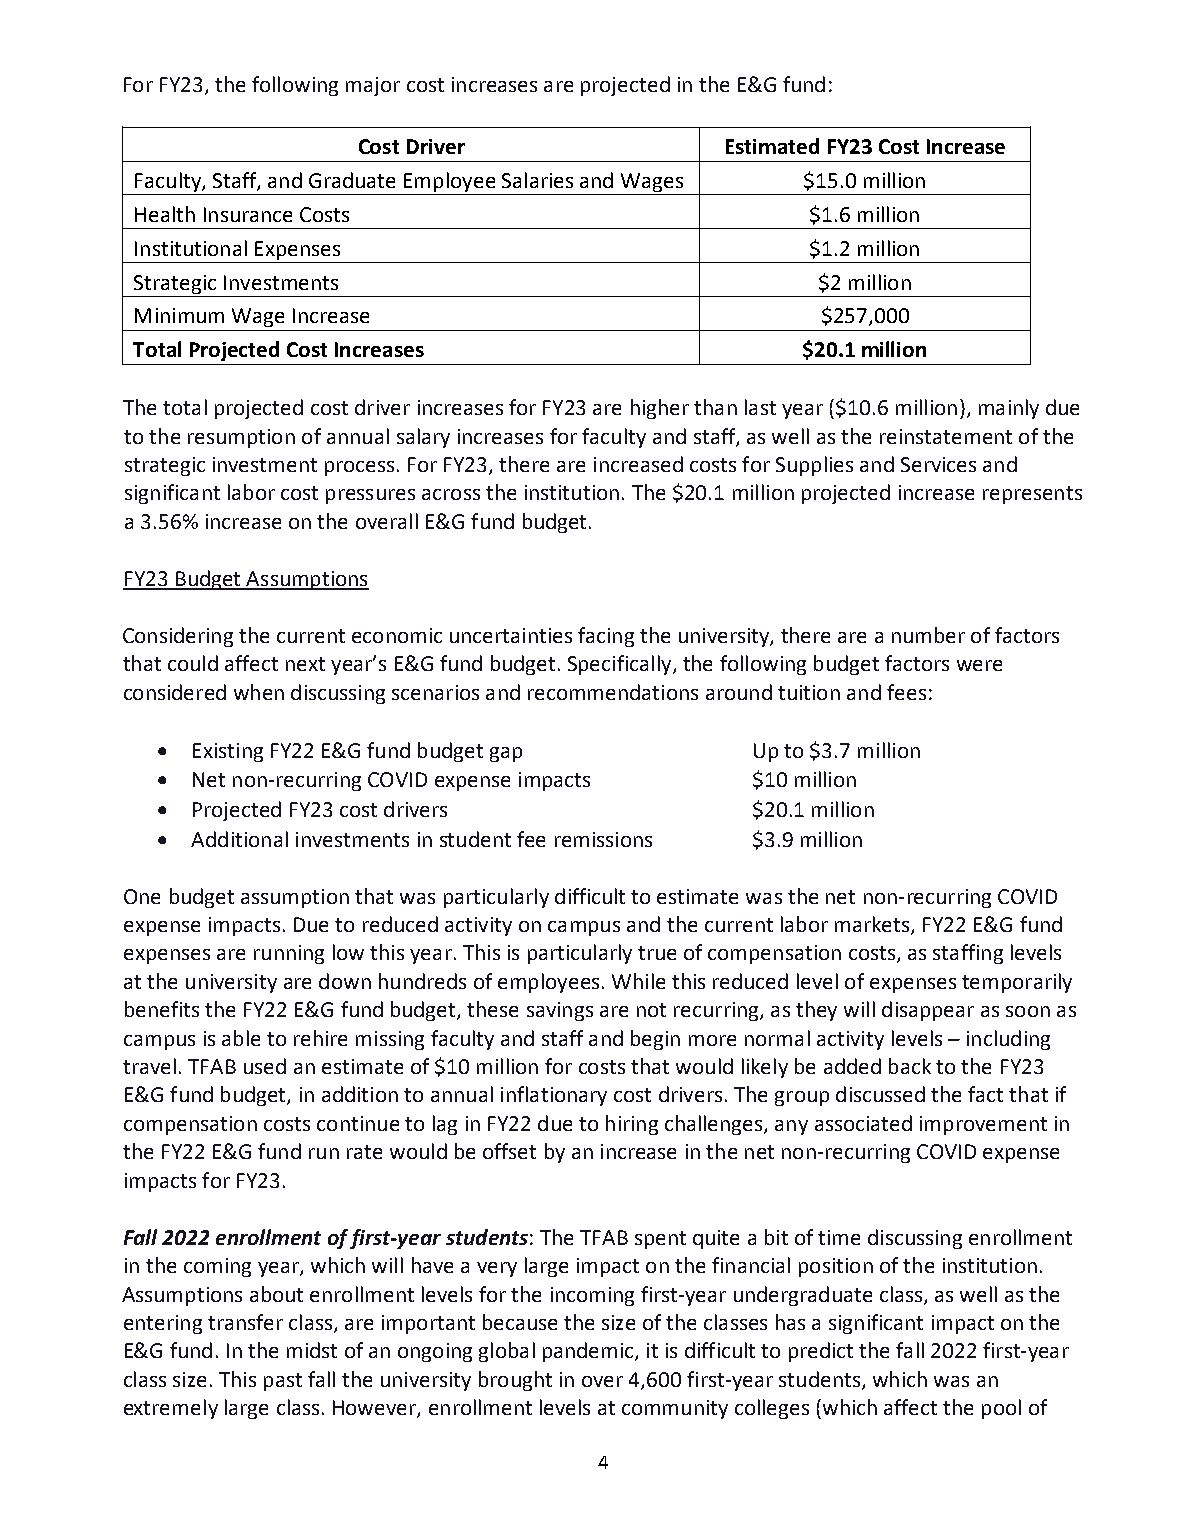 This screenshot has width=1188, height=1537. Describe the element at coordinates (537, 180) in the screenshot. I see `Salaries` at that location.
